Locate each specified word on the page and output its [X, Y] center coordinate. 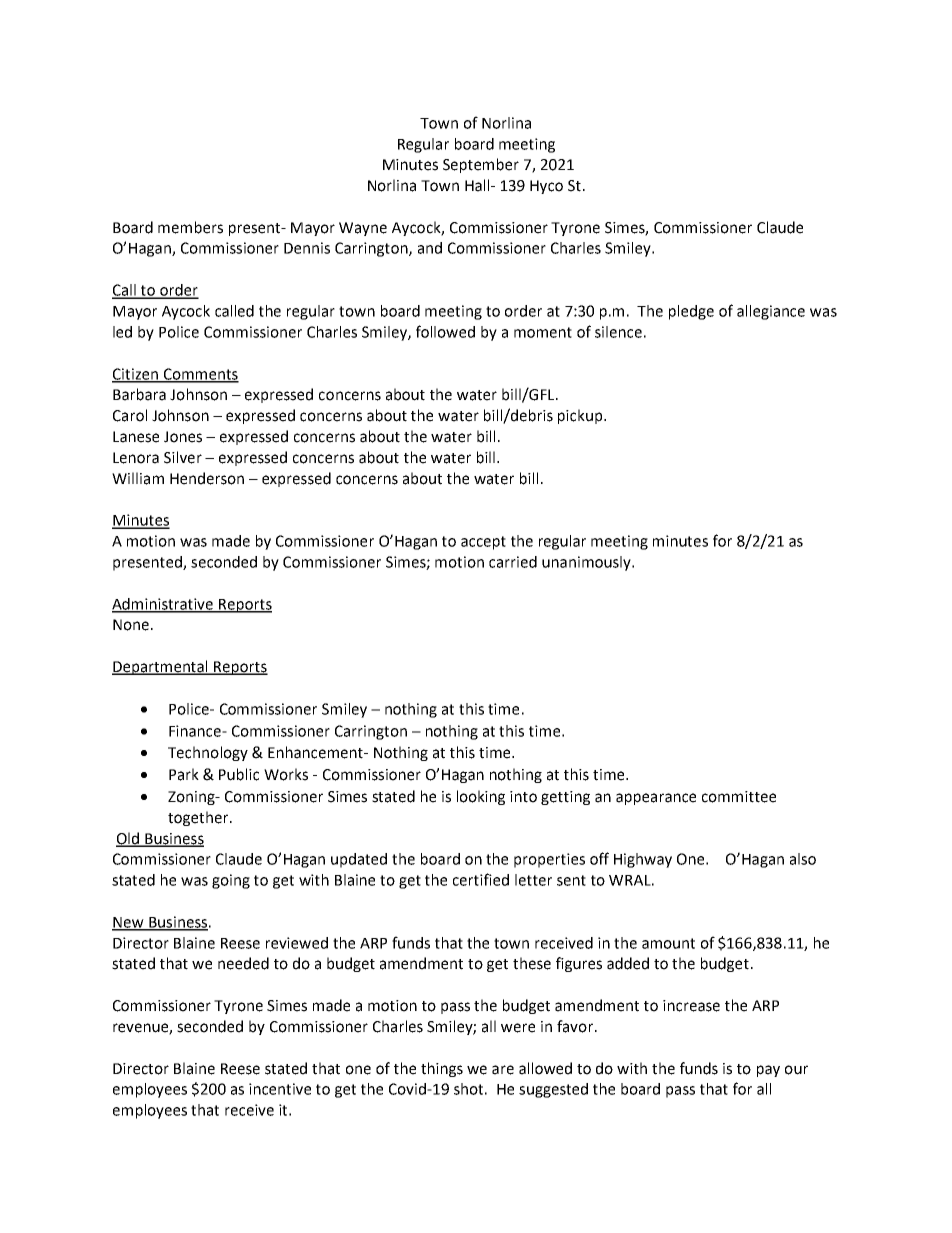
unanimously [587, 563]
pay [768, 1071]
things [442, 1069]
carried [513, 562]
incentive [280, 1089]
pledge [691, 312]
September [481, 165]
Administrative [164, 605]
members [190, 227]
